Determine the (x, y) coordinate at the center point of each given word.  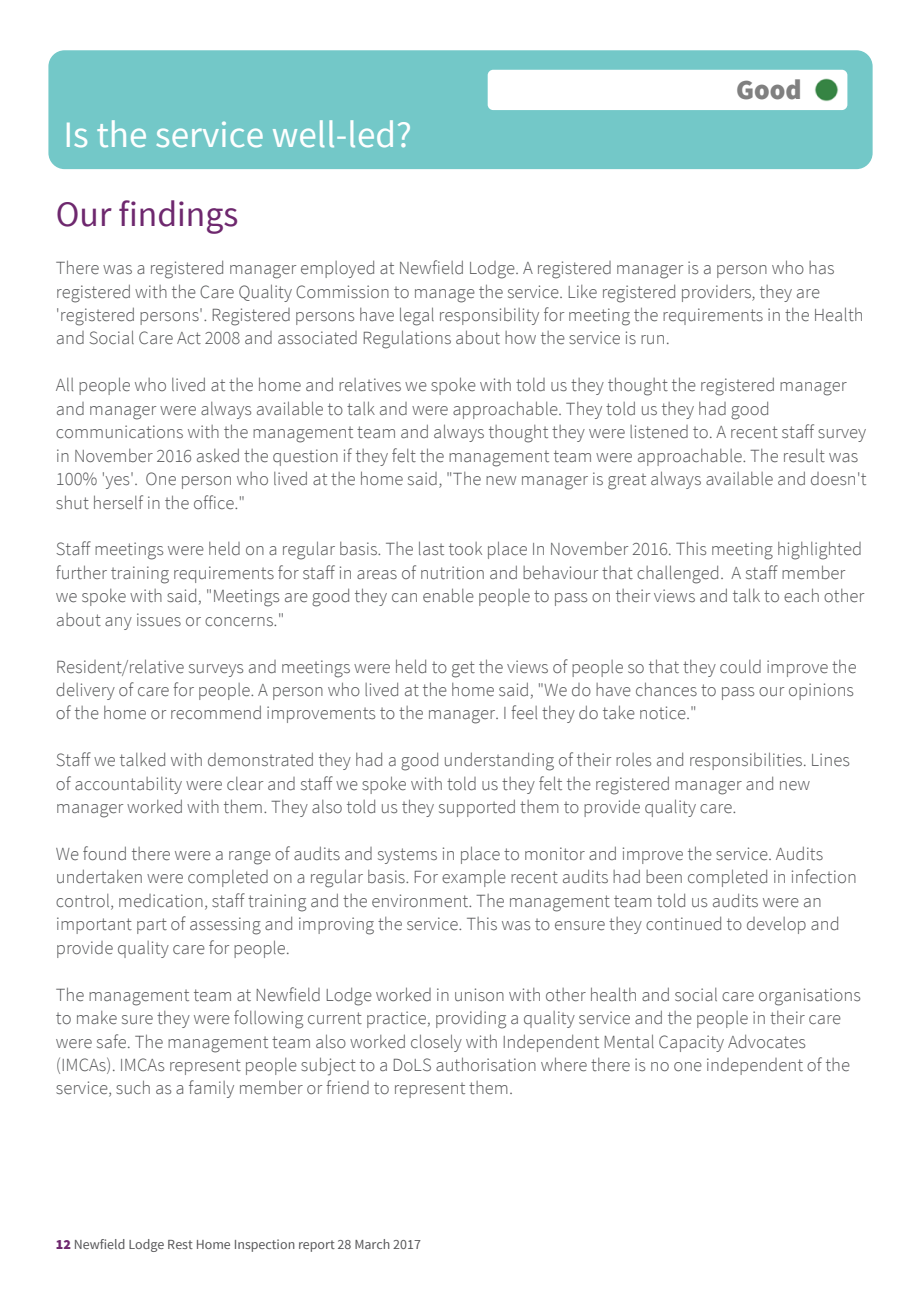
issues (159, 620)
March (372, 1244)
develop (776, 925)
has (821, 267)
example (474, 878)
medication (161, 901)
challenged (677, 574)
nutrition (452, 573)
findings (178, 217)
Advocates (766, 1042)
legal (417, 316)
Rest (180, 1244)
